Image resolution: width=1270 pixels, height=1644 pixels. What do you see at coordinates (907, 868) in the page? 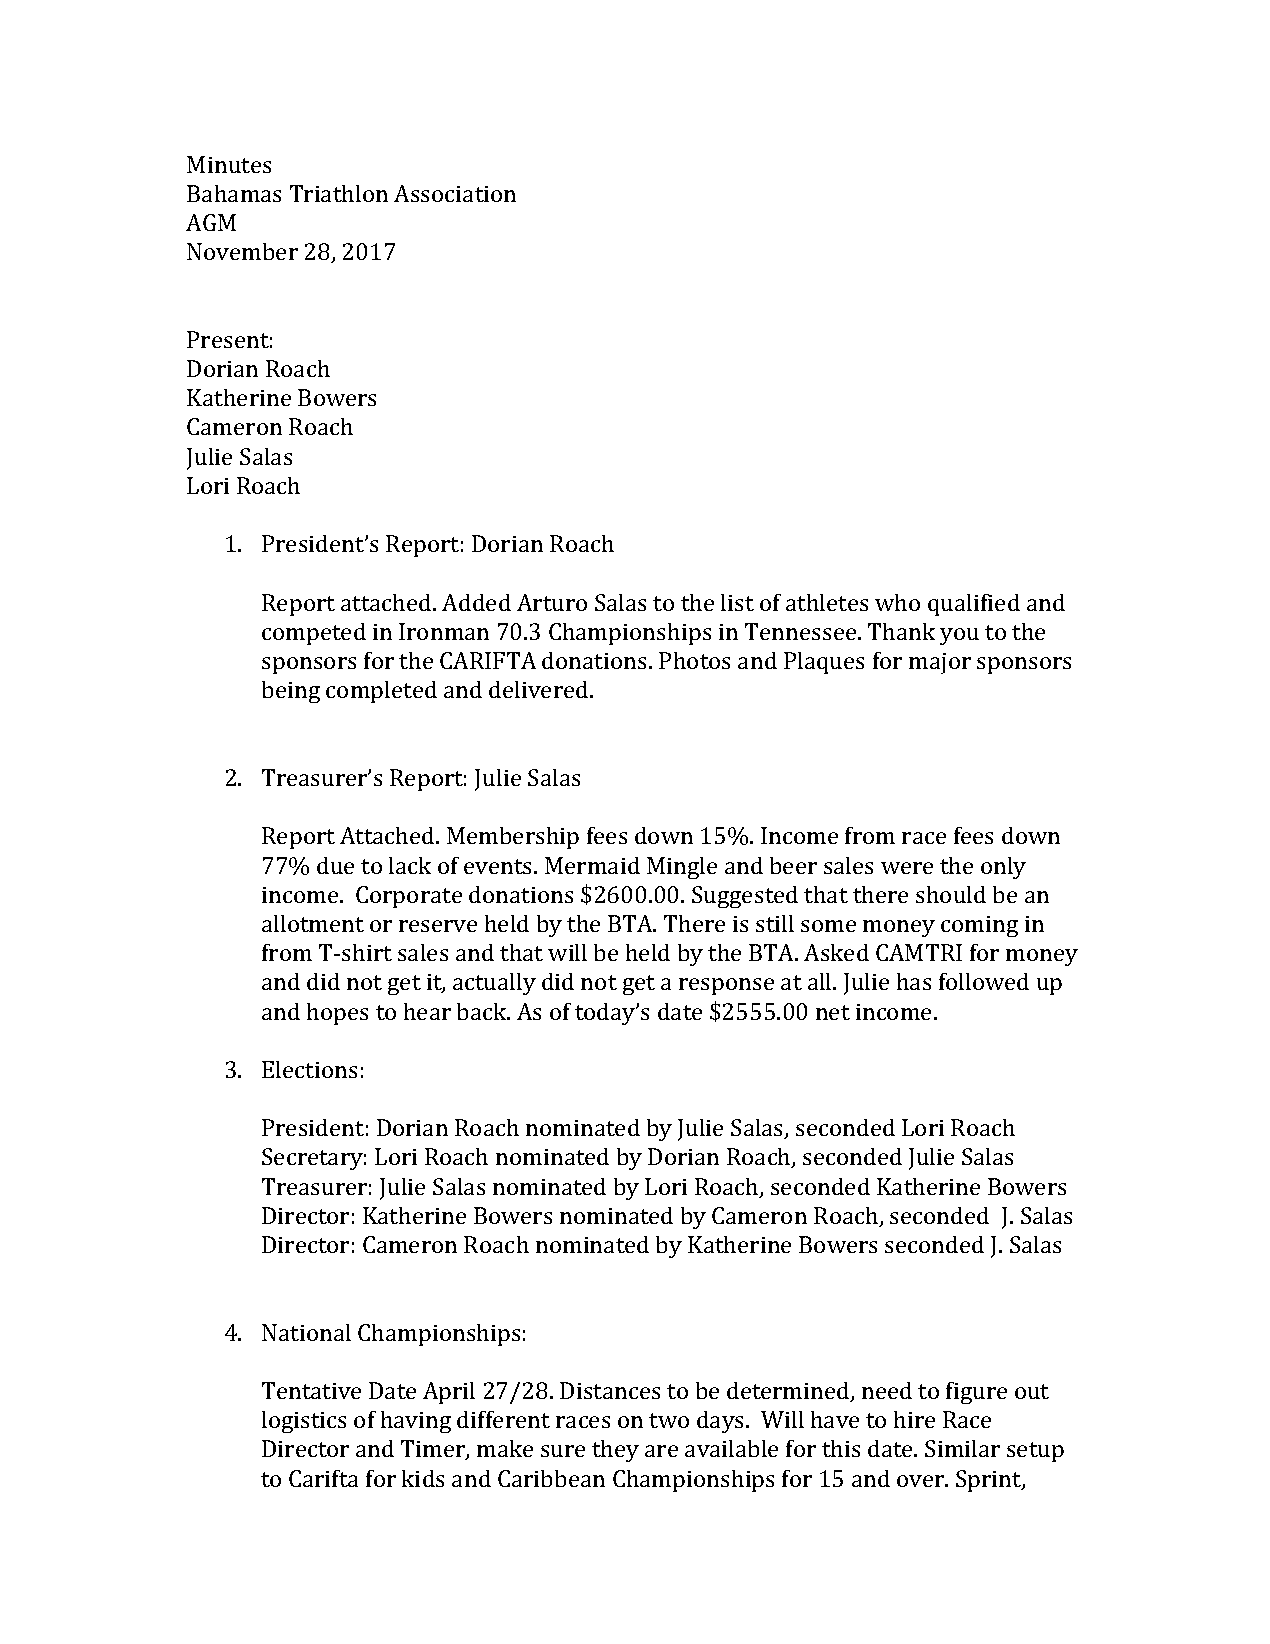
I see `were` at bounding box center [907, 868].
